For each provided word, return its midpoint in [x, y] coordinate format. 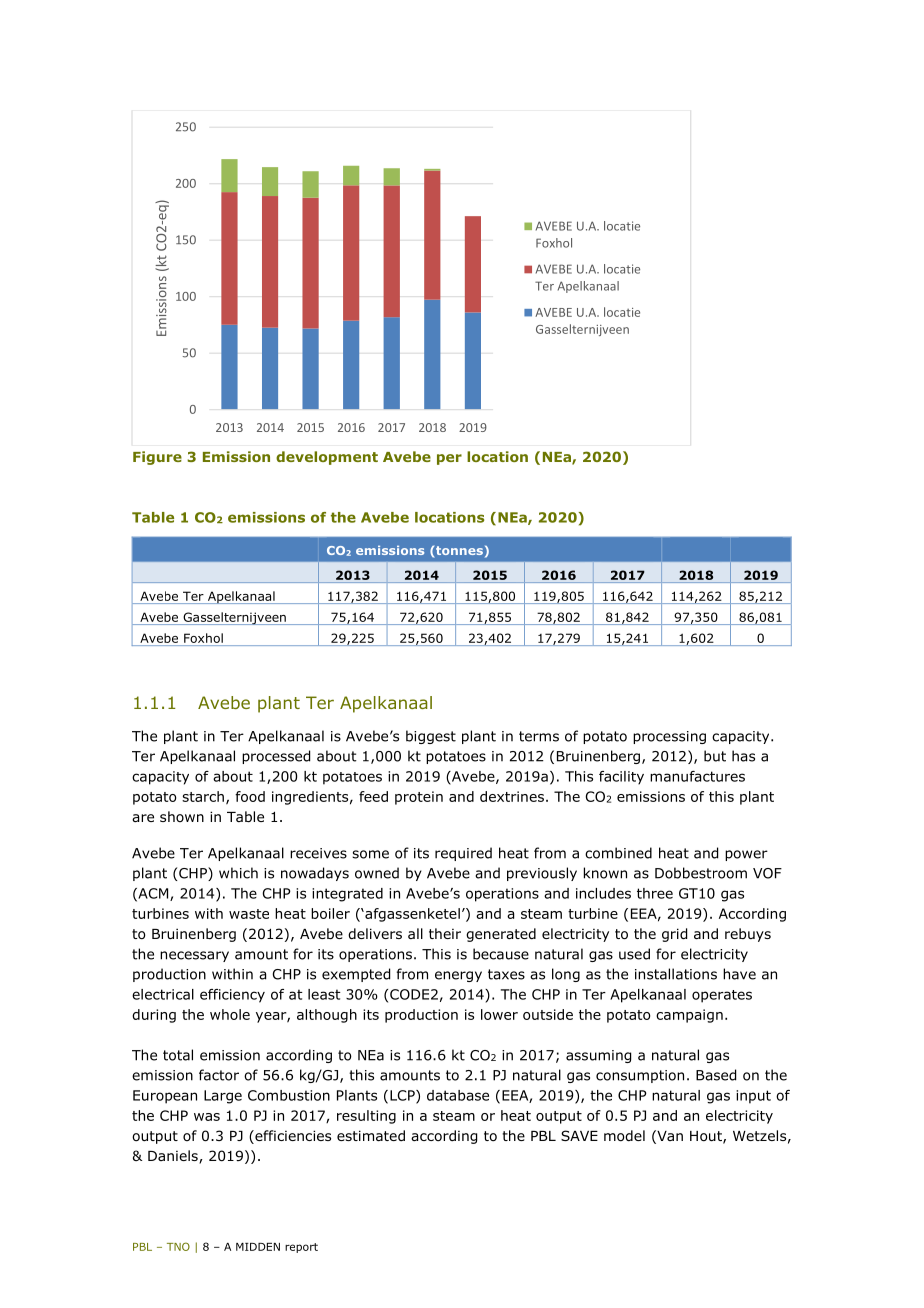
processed [276, 757]
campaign [689, 1016]
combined [618, 853]
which [238, 873]
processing [669, 737]
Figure [157, 458]
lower [499, 1014]
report [301, 1248]
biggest [431, 737]
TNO [178, 1246]
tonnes [458, 552]
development [327, 458]
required [463, 854]
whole [230, 1014]
